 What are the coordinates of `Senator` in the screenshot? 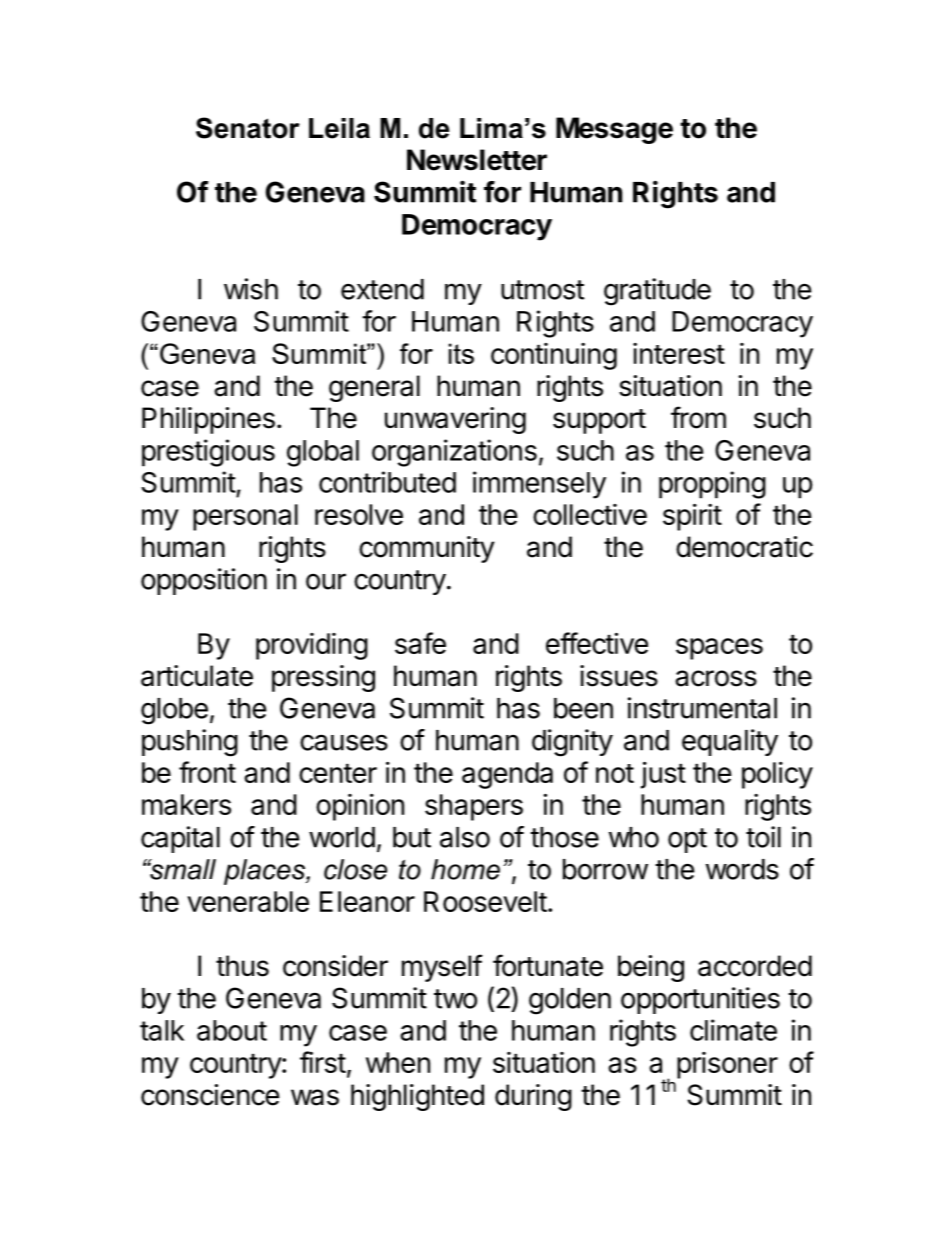 It's located at (248, 128).
